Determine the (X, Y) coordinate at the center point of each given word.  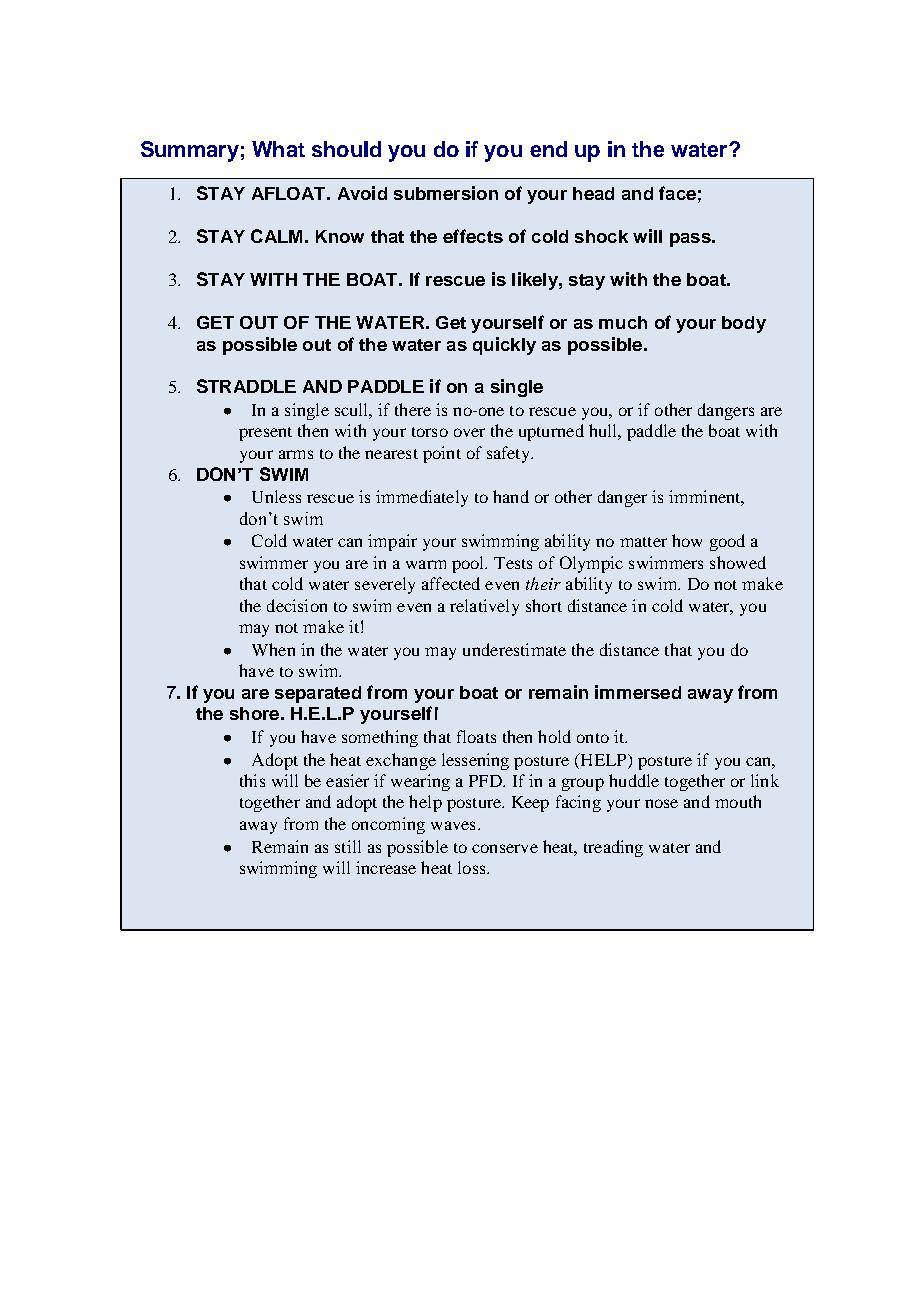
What (278, 149)
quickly (504, 346)
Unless (276, 496)
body (744, 324)
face (677, 193)
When (273, 649)
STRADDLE (246, 386)
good (727, 542)
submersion (446, 193)
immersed (638, 692)
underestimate (514, 649)
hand (511, 496)
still (348, 846)
